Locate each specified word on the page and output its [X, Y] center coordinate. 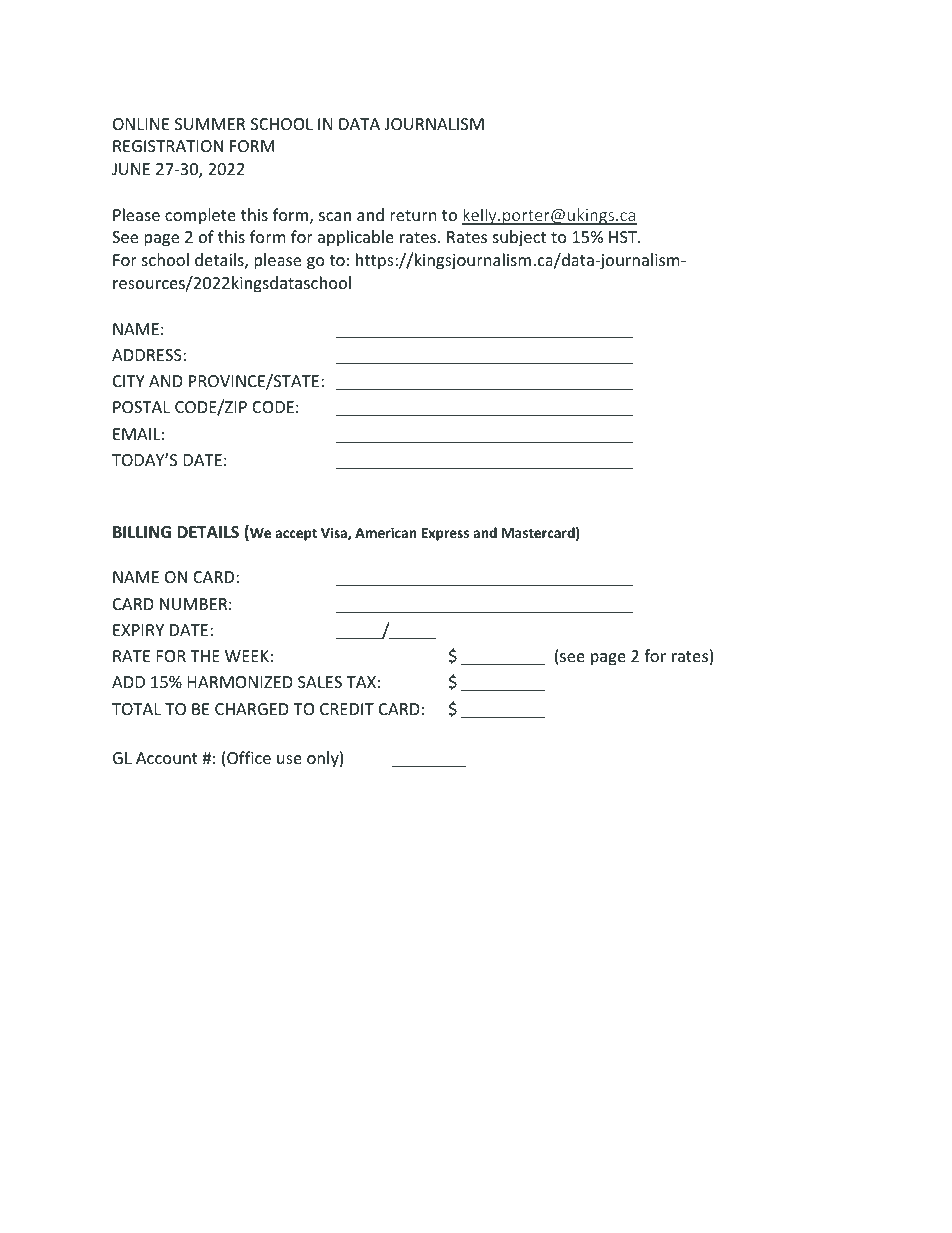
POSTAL [141, 407]
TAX [361, 682]
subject [519, 238]
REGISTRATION [168, 146]
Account [167, 758]
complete [200, 216]
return [413, 215]
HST [624, 237]
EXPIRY [138, 630]
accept [296, 535]
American [386, 532]
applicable [356, 238]
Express [445, 534]
